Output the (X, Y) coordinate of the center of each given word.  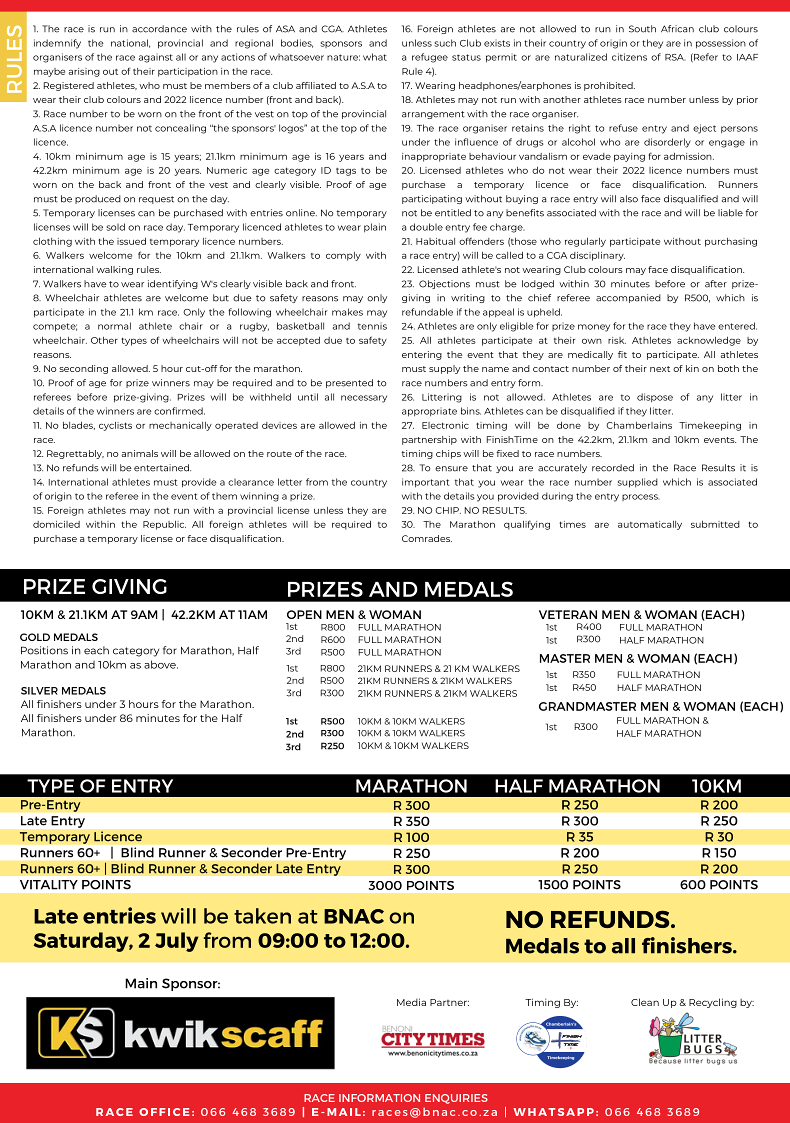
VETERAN (568, 614)
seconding (83, 369)
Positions (44, 650)
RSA (675, 57)
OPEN (304, 614)
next (660, 369)
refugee (430, 58)
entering (422, 355)
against (156, 58)
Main (141, 983)
